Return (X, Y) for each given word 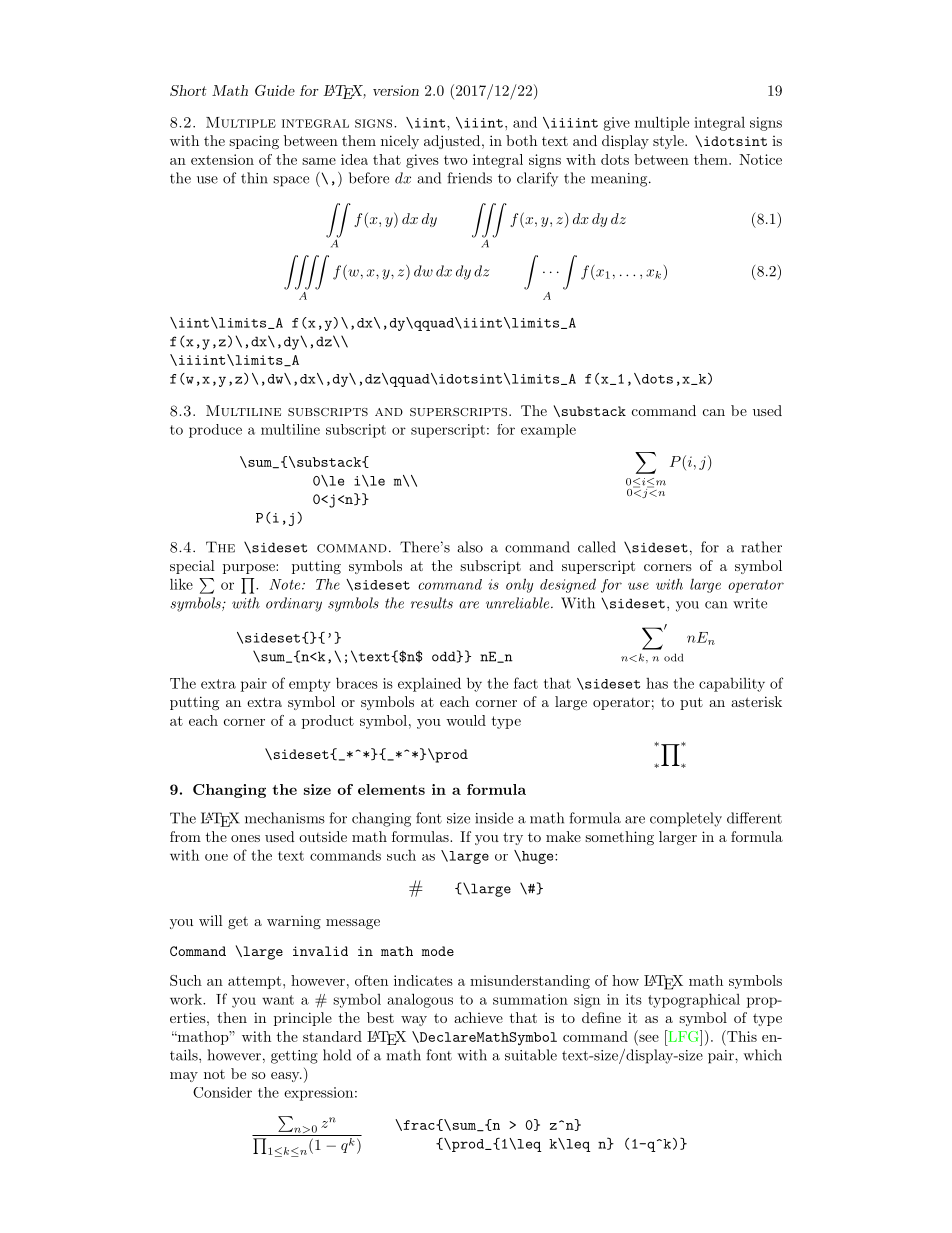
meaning (619, 180)
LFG (683, 1036)
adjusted (452, 142)
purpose (250, 569)
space (291, 181)
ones (245, 838)
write (750, 603)
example (548, 431)
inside (494, 818)
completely (686, 819)
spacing (254, 142)
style (669, 142)
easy (286, 1077)
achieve (478, 1017)
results (432, 603)
